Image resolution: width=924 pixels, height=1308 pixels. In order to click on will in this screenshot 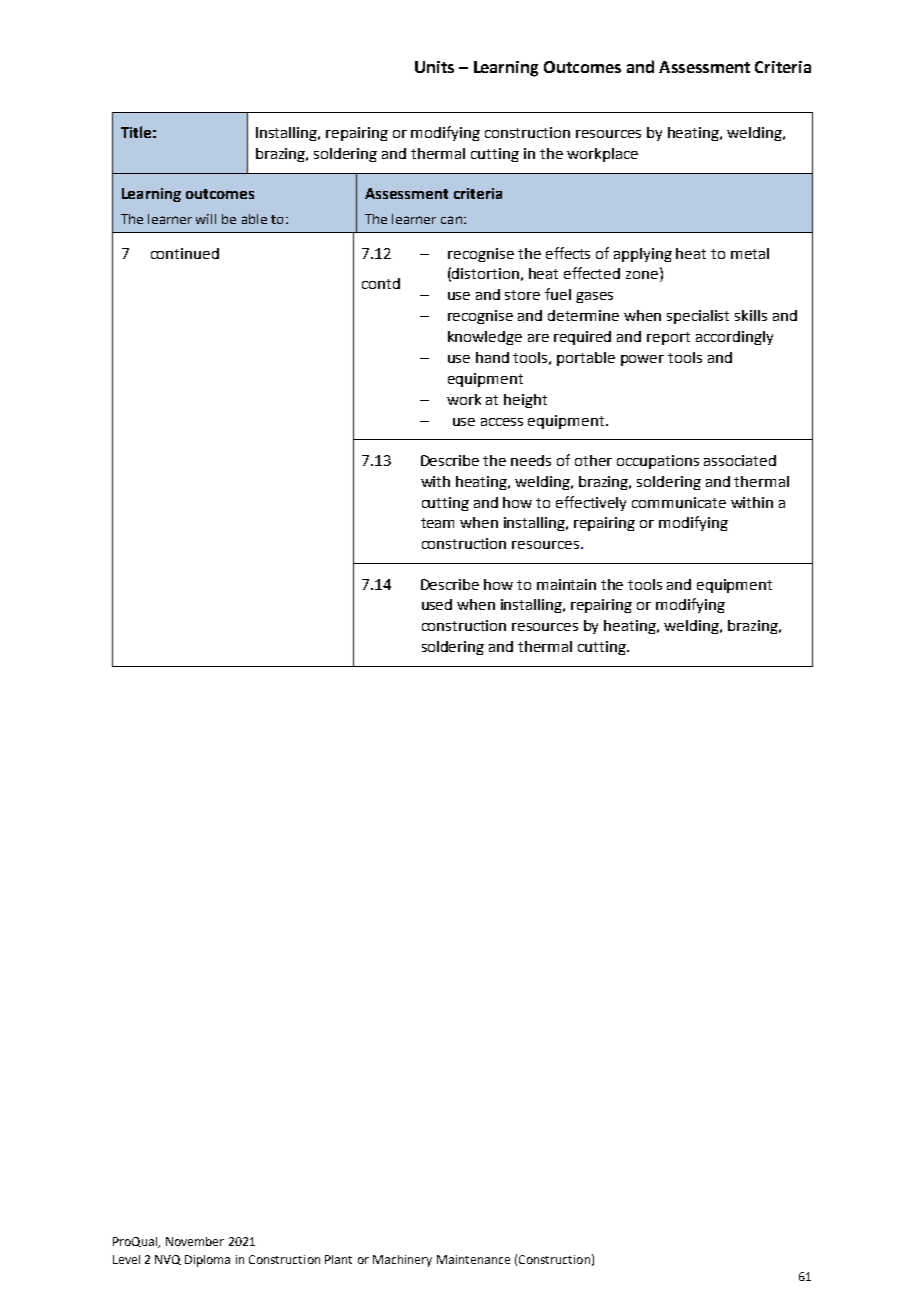, I will do `click(206, 219)`.
